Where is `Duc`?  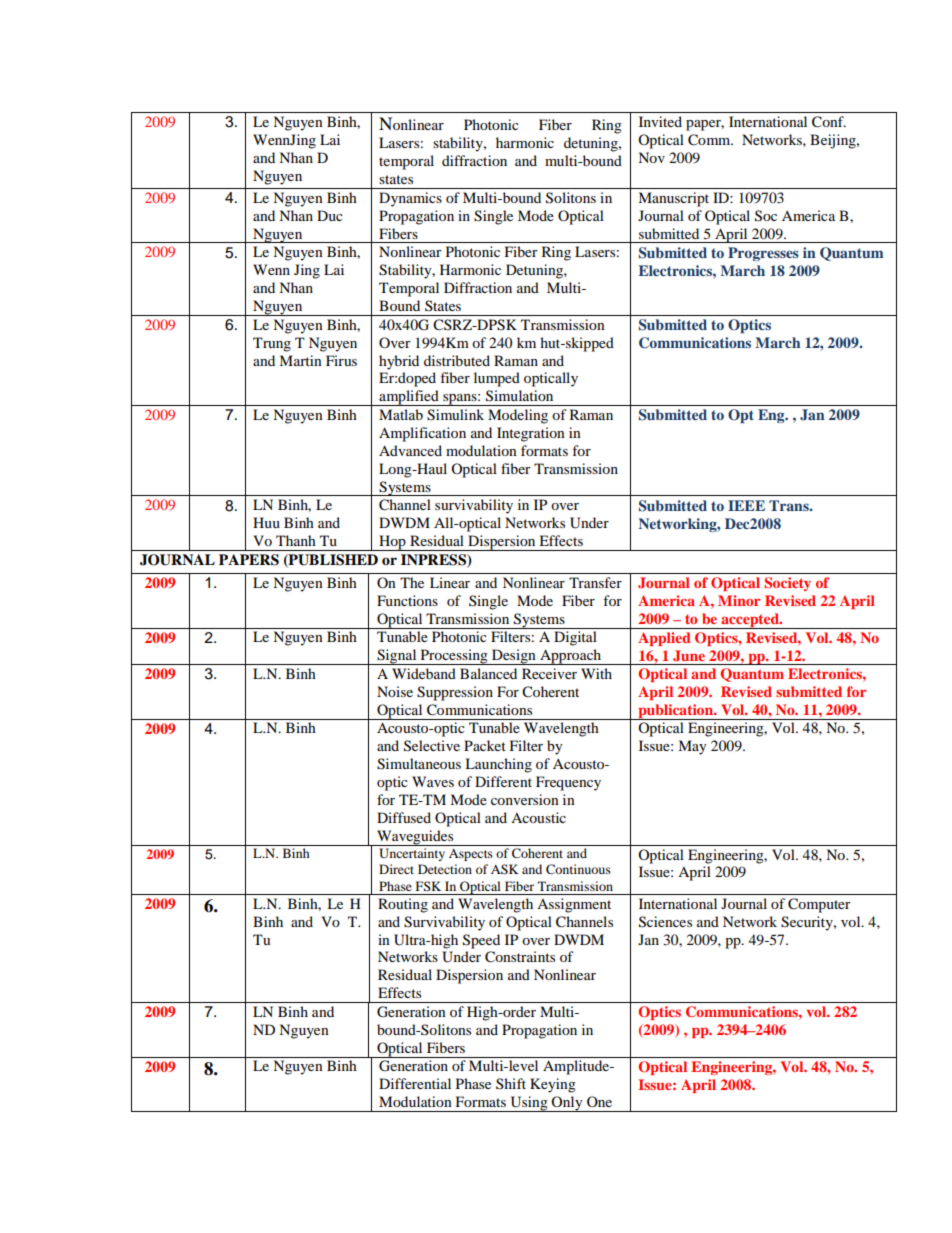
Duc is located at coordinates (330, 215).
